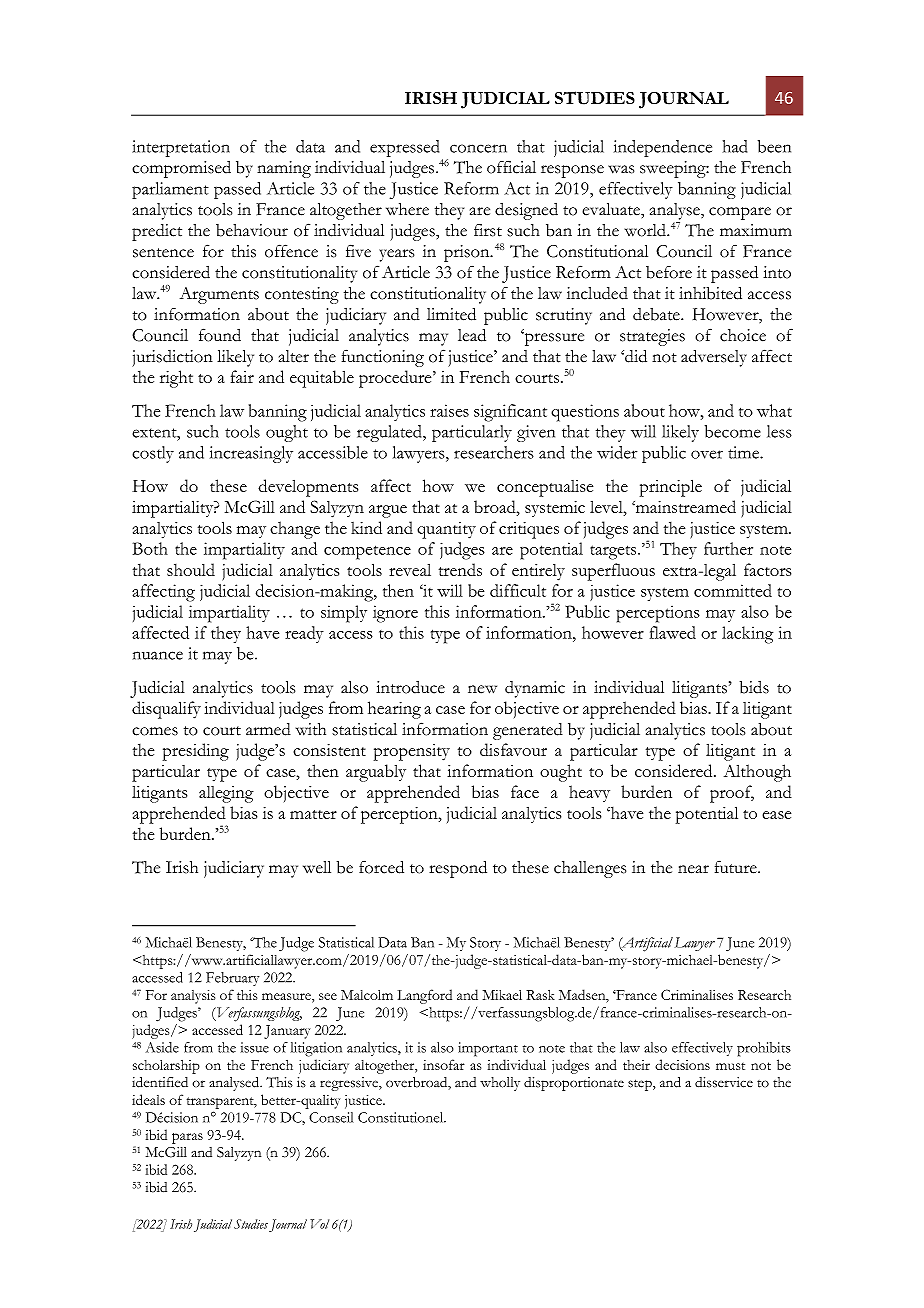 The width and height of the screenshot is (924, 1308). I want to click on adversely, so click(714, 358).
